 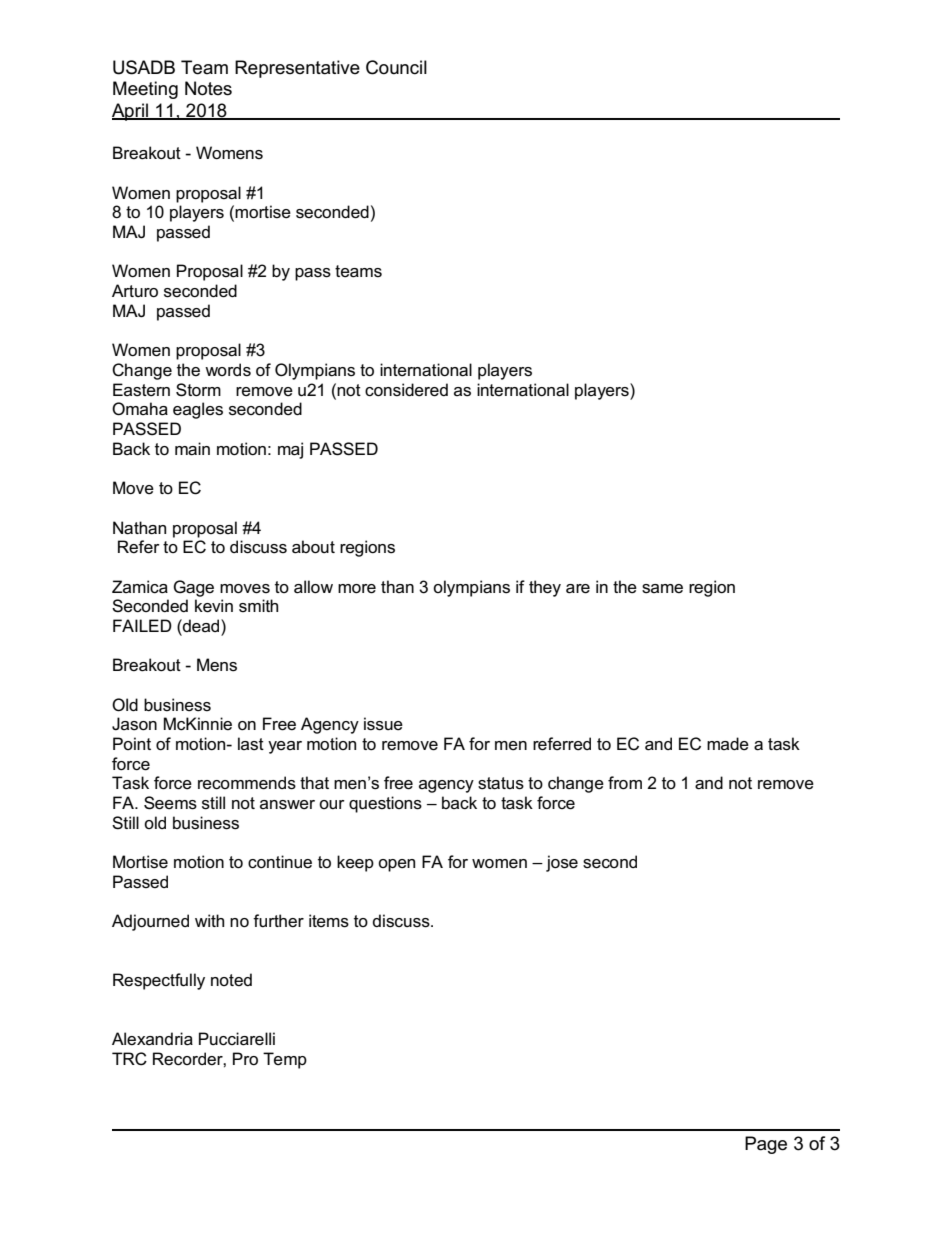 What do you see at coordinates (662, 589) in the screenshot?
I see `same` at bounding box center [662, 589].
